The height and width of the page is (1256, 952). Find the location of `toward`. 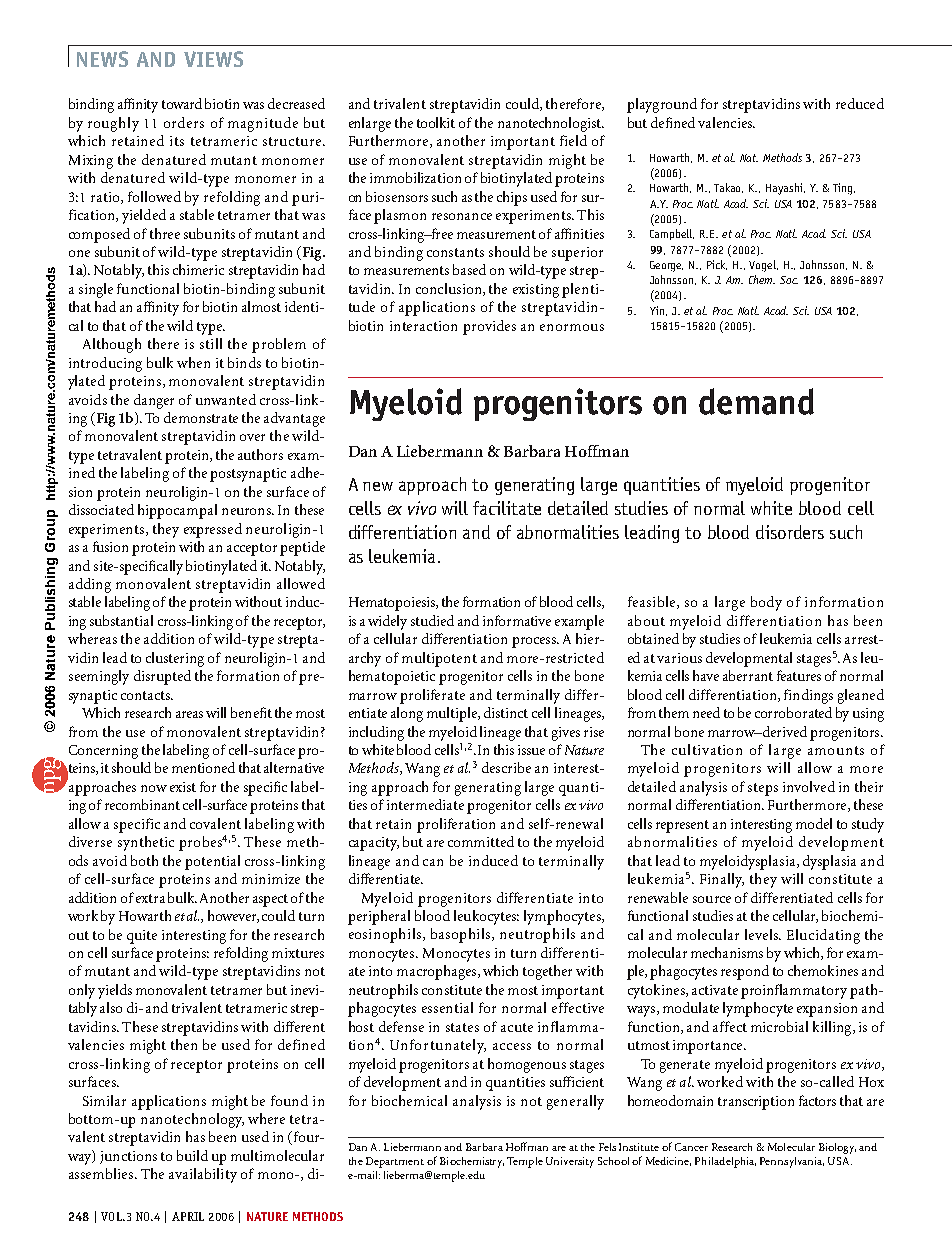

toward is located at coordinates (182, 103).
